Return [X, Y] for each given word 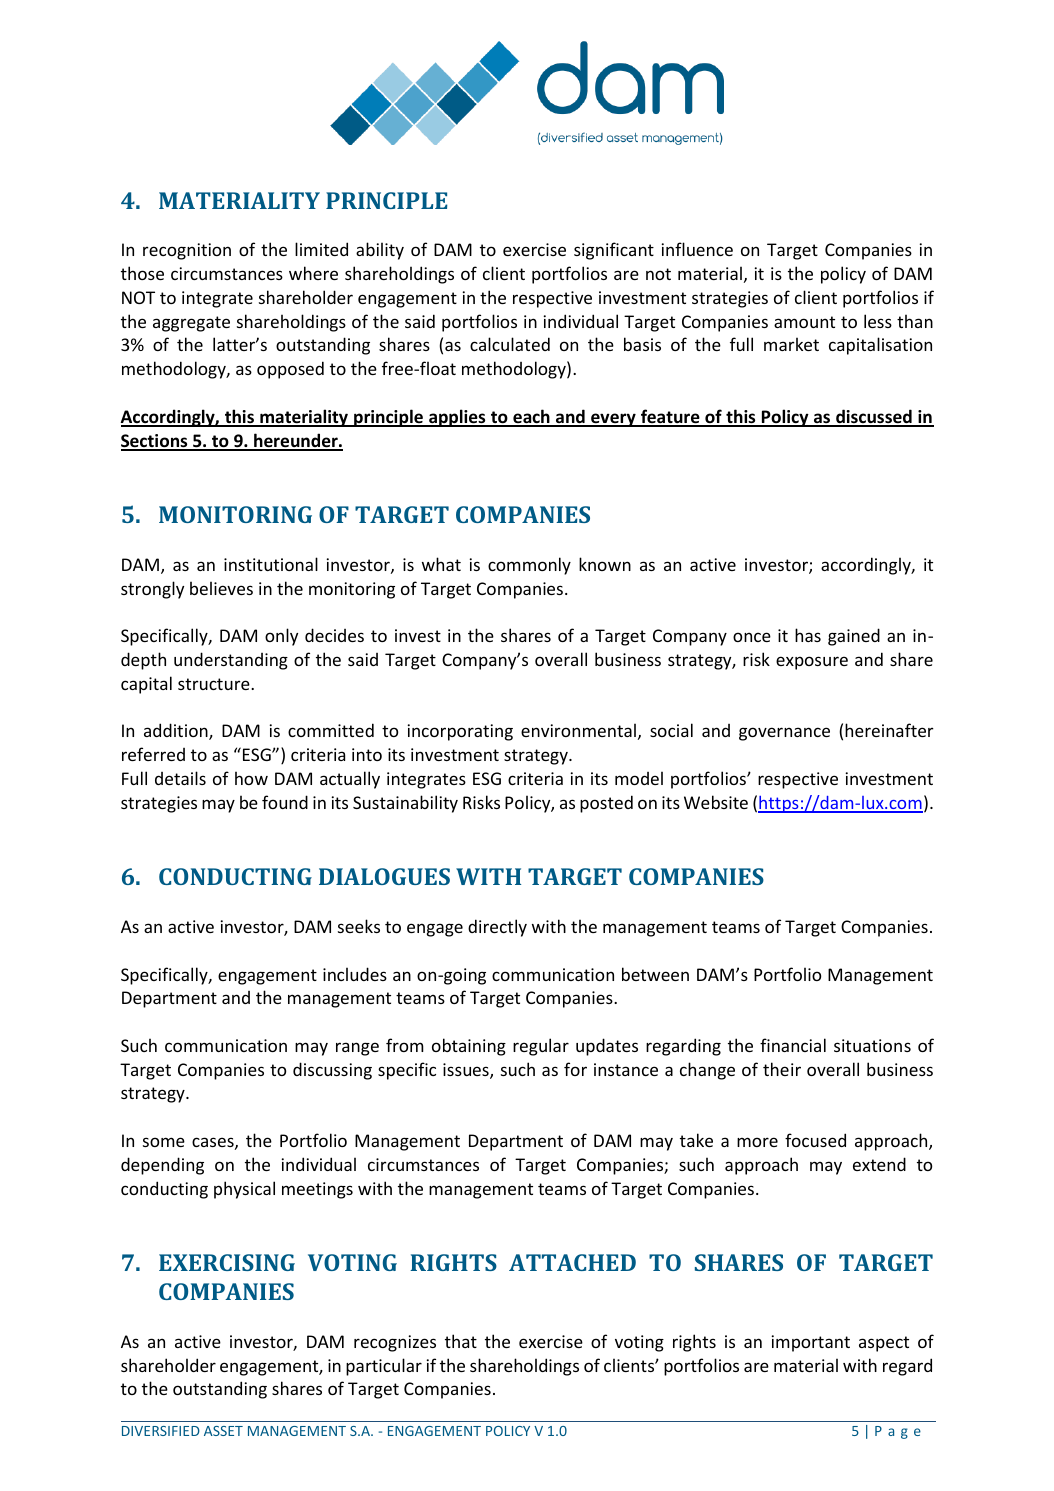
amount [804, 322]
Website [716, 802]
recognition [187, 251]
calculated [510, 344]
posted [606, 804]
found [285, 802]
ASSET [223, 1431]
